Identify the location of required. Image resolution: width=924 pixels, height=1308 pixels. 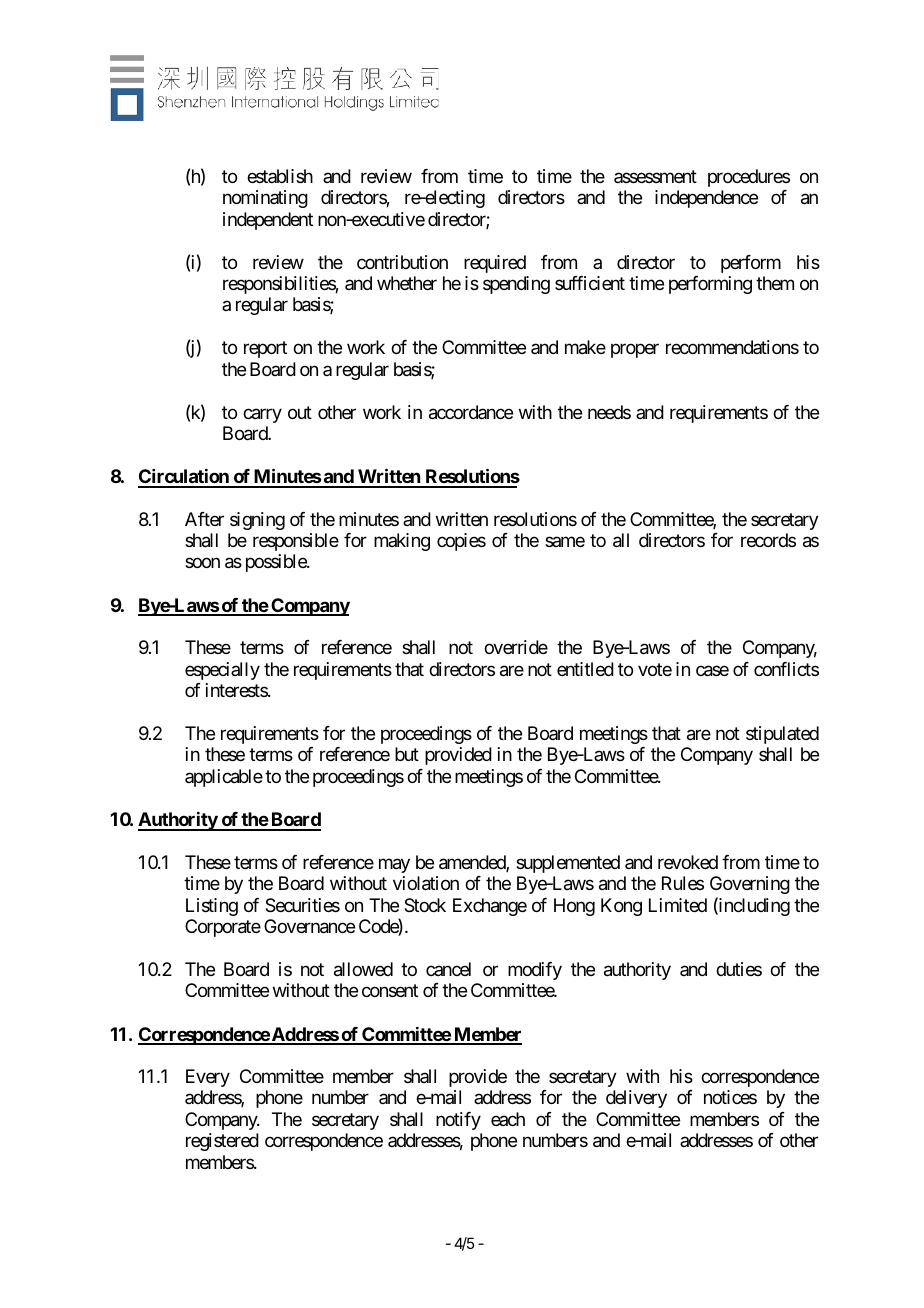
(495, 264).
